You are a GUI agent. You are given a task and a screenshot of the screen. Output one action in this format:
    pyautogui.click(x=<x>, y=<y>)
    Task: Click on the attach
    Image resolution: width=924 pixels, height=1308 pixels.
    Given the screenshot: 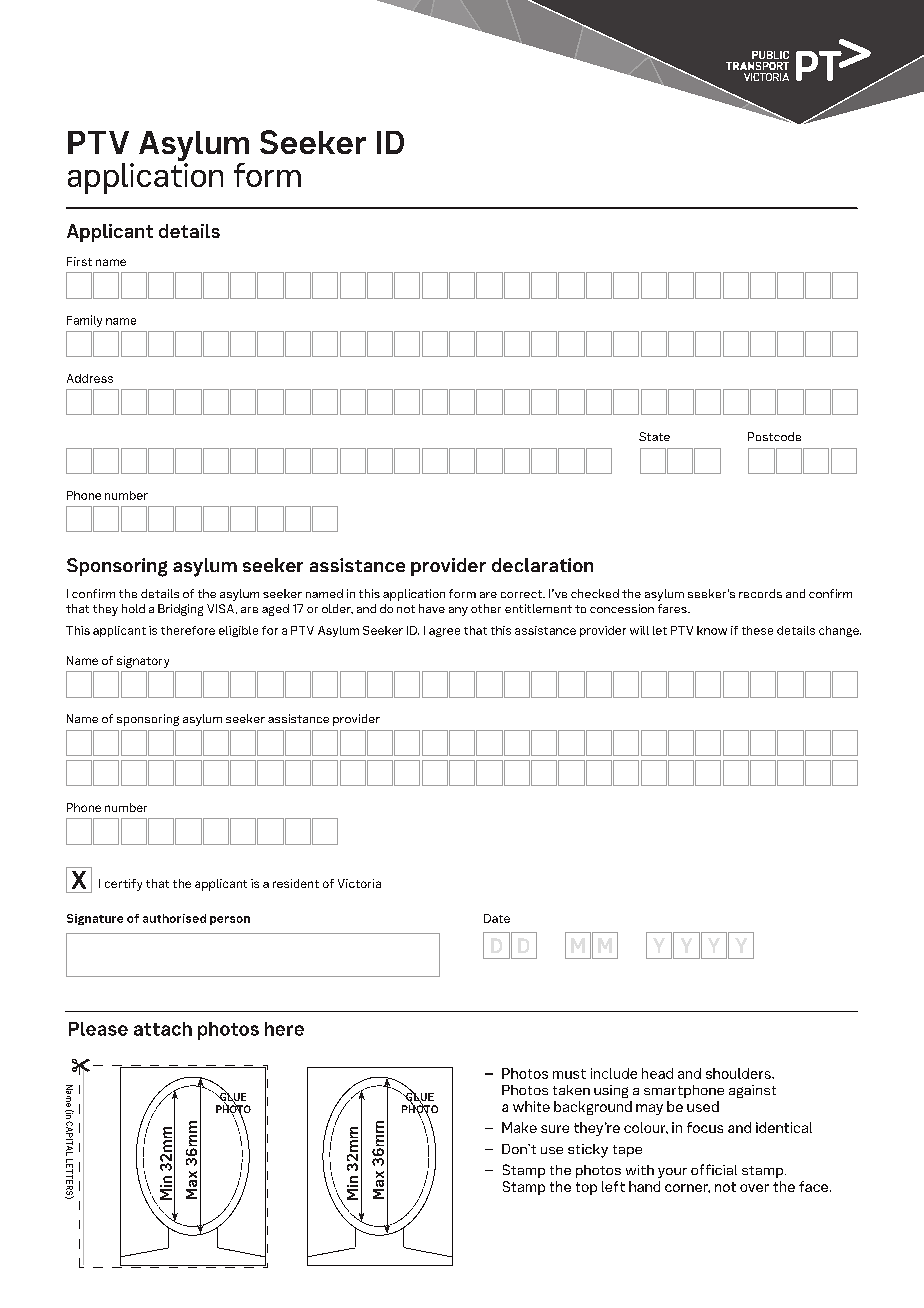 What is the action you would take?
    pyautogui.click(x=163, y=1029)
